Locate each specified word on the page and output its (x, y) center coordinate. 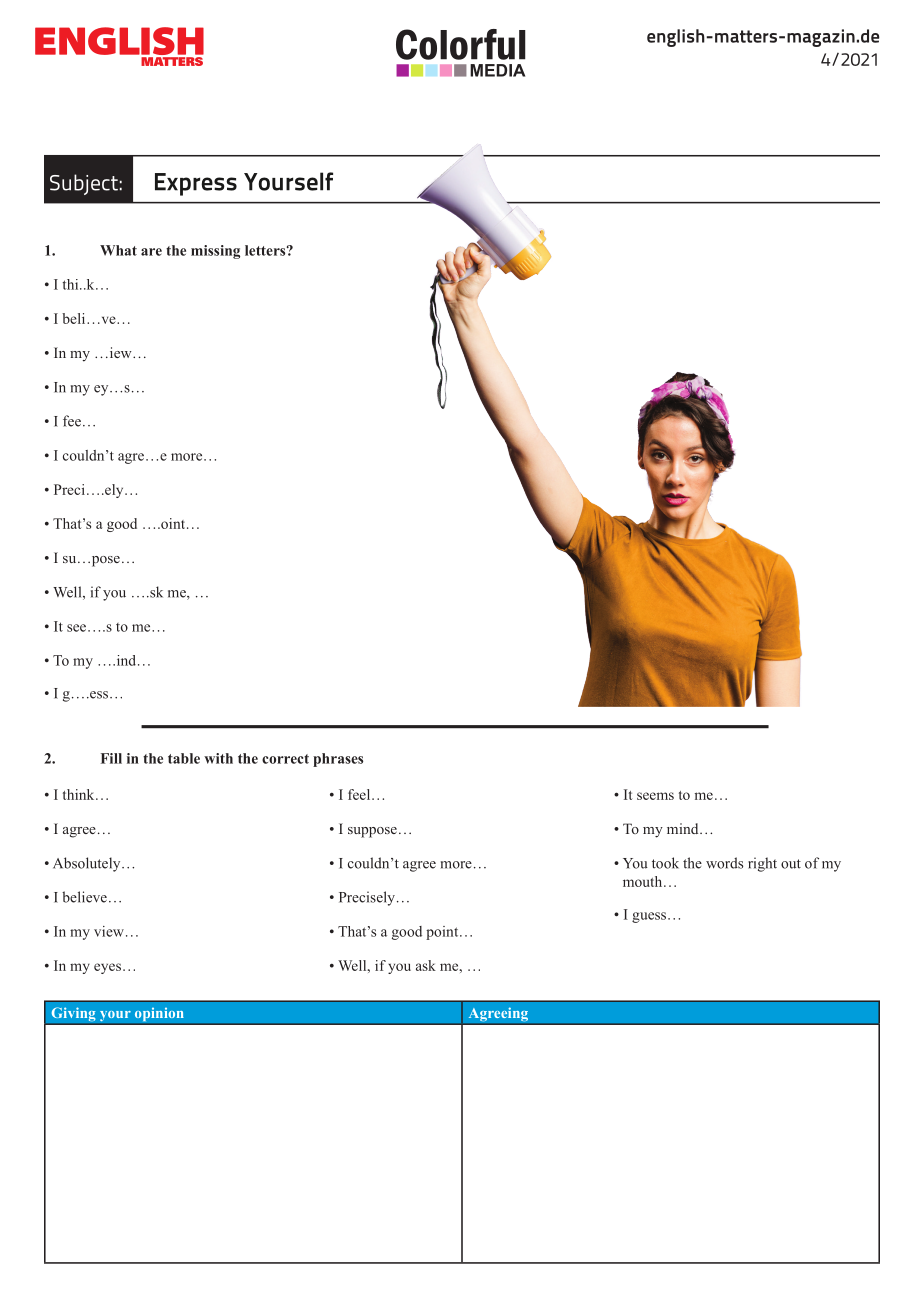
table (184, 758)
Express (196, 184)
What (118, 250)
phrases (338, 760)
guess (650, 917)
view (109, 931)
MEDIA (497, 70)
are (151, 252)
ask (426, 965)
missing (215, 252)
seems (655, 796)
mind (684, 828)
